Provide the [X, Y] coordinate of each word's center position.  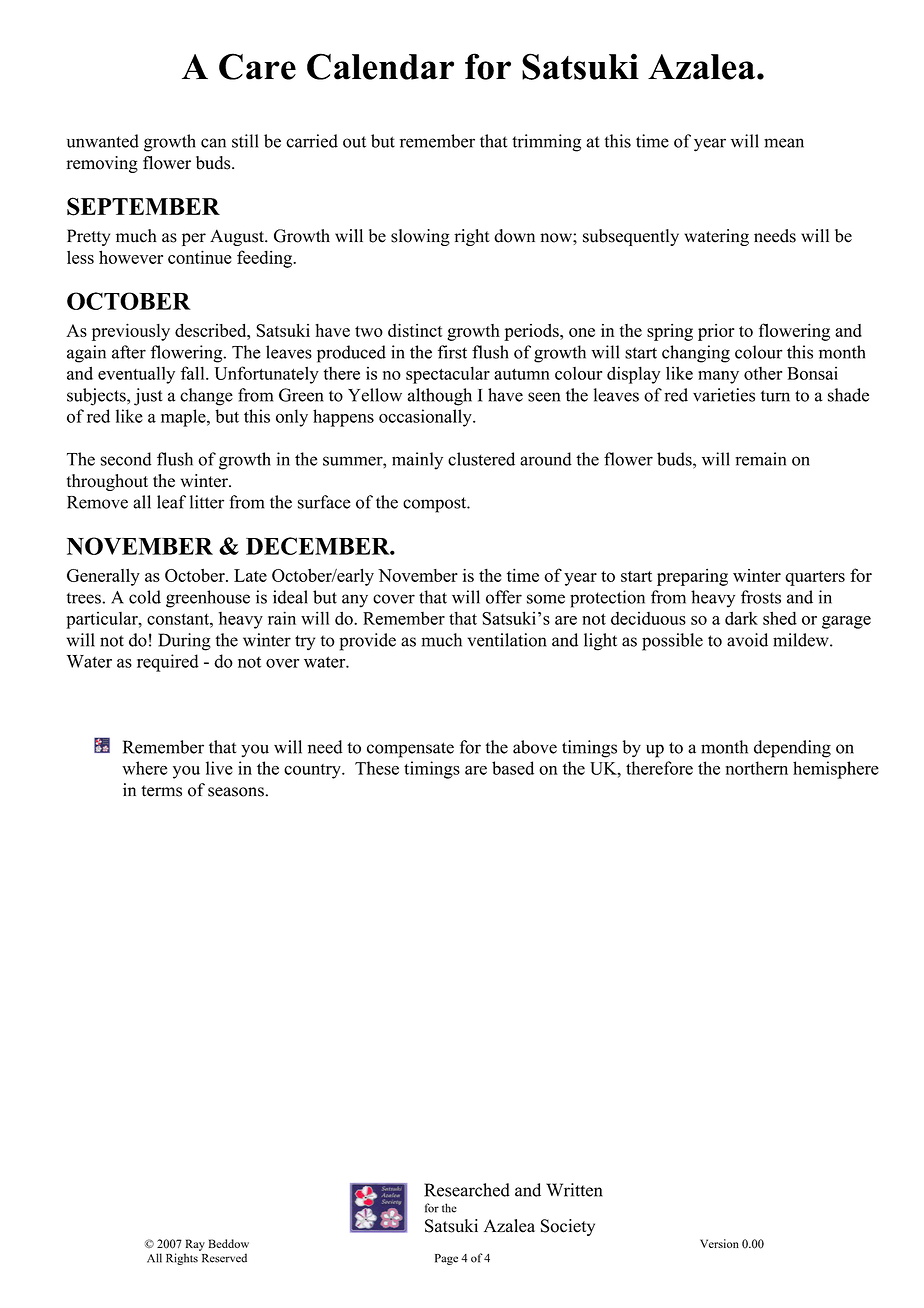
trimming [546, 143]
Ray [195, 1245]
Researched [467, 1190]
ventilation [507, 640]
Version [719, 1243]
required [168, 663]
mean [784, 143]
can [213, 143]
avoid [747, 640]
